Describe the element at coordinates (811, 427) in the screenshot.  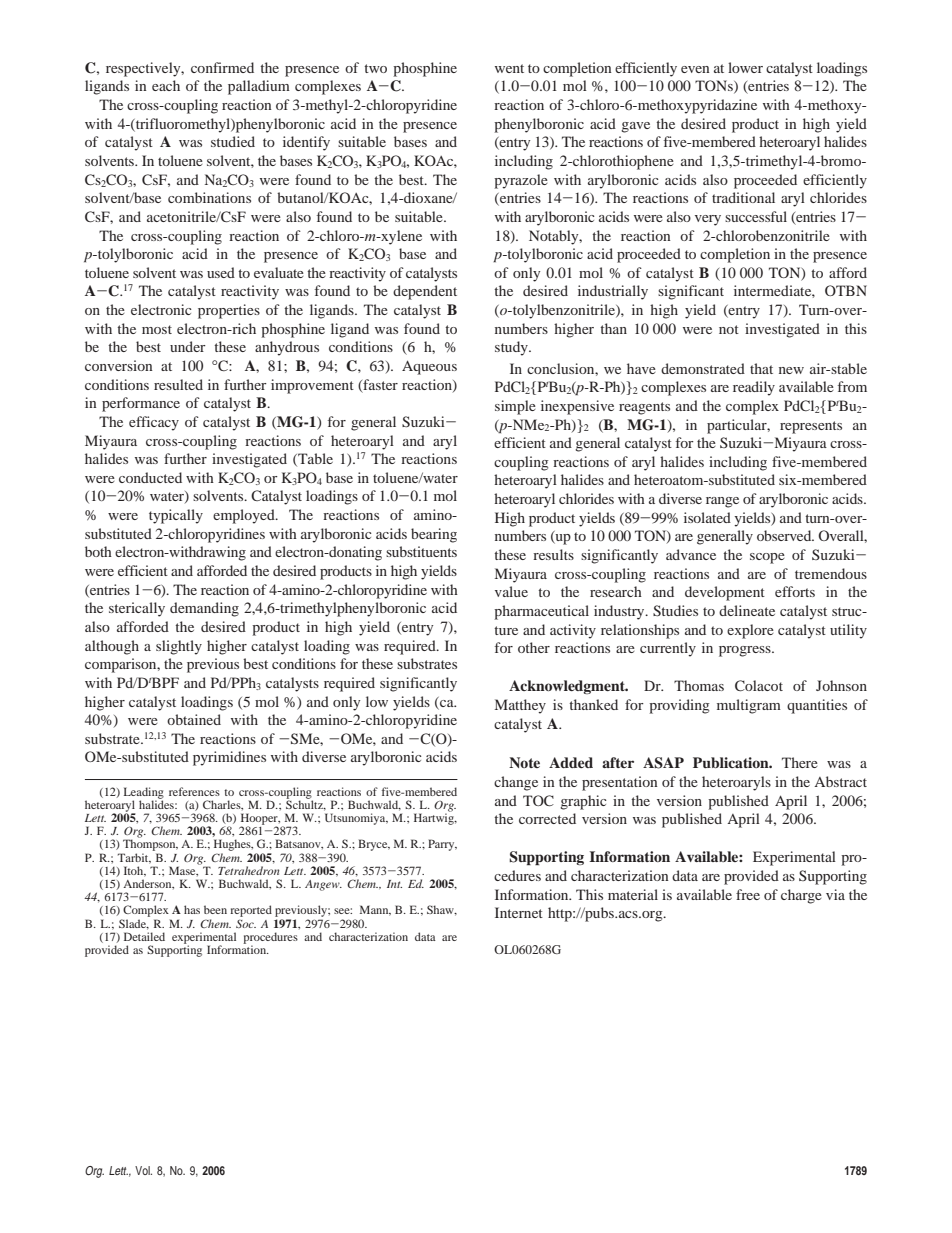
I see `represents` at that location.
